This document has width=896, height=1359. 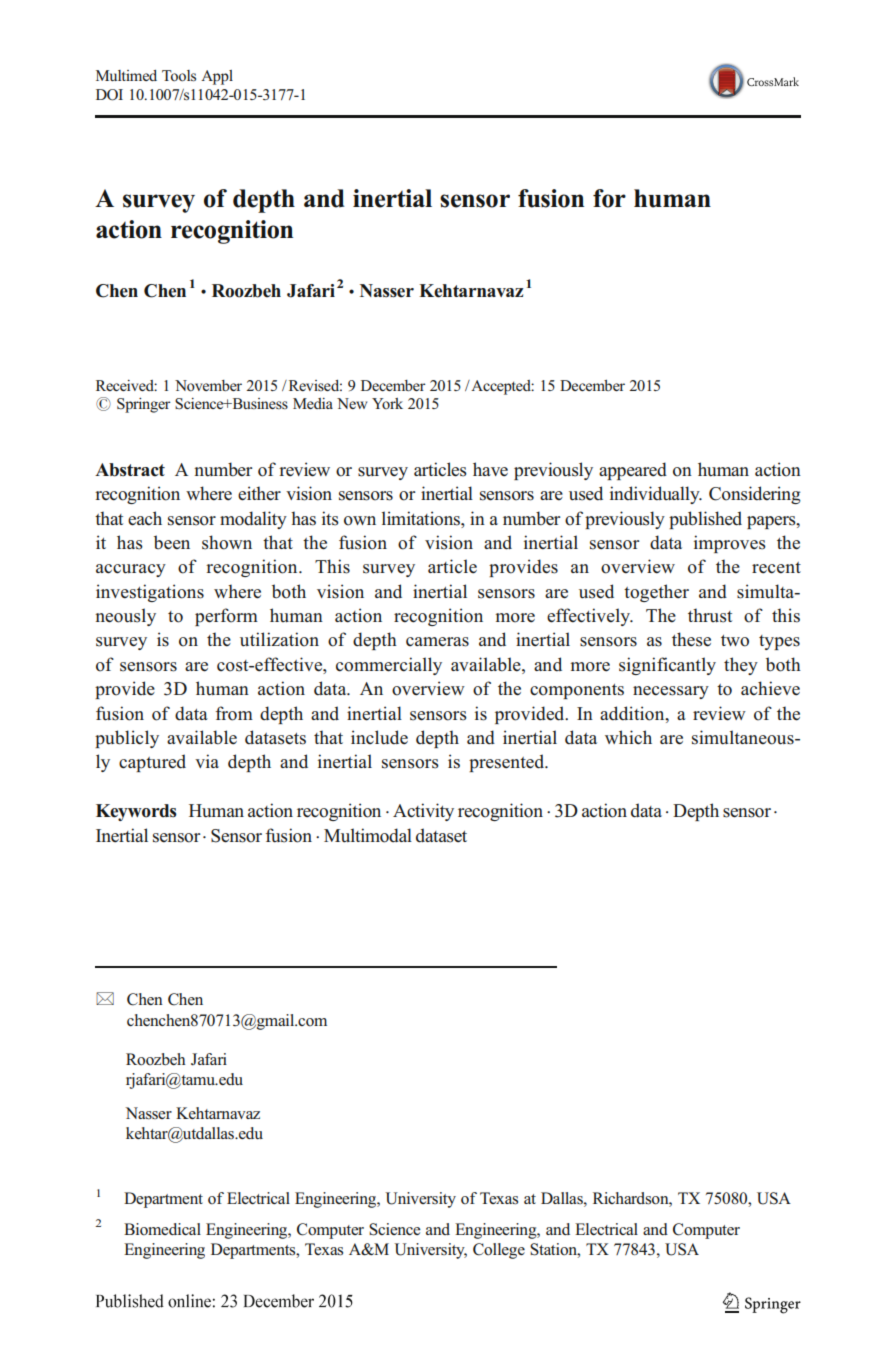 What do you see at coordinates (179, 76) in the document?
I see `Tools` at bounding box center [179, 76].
